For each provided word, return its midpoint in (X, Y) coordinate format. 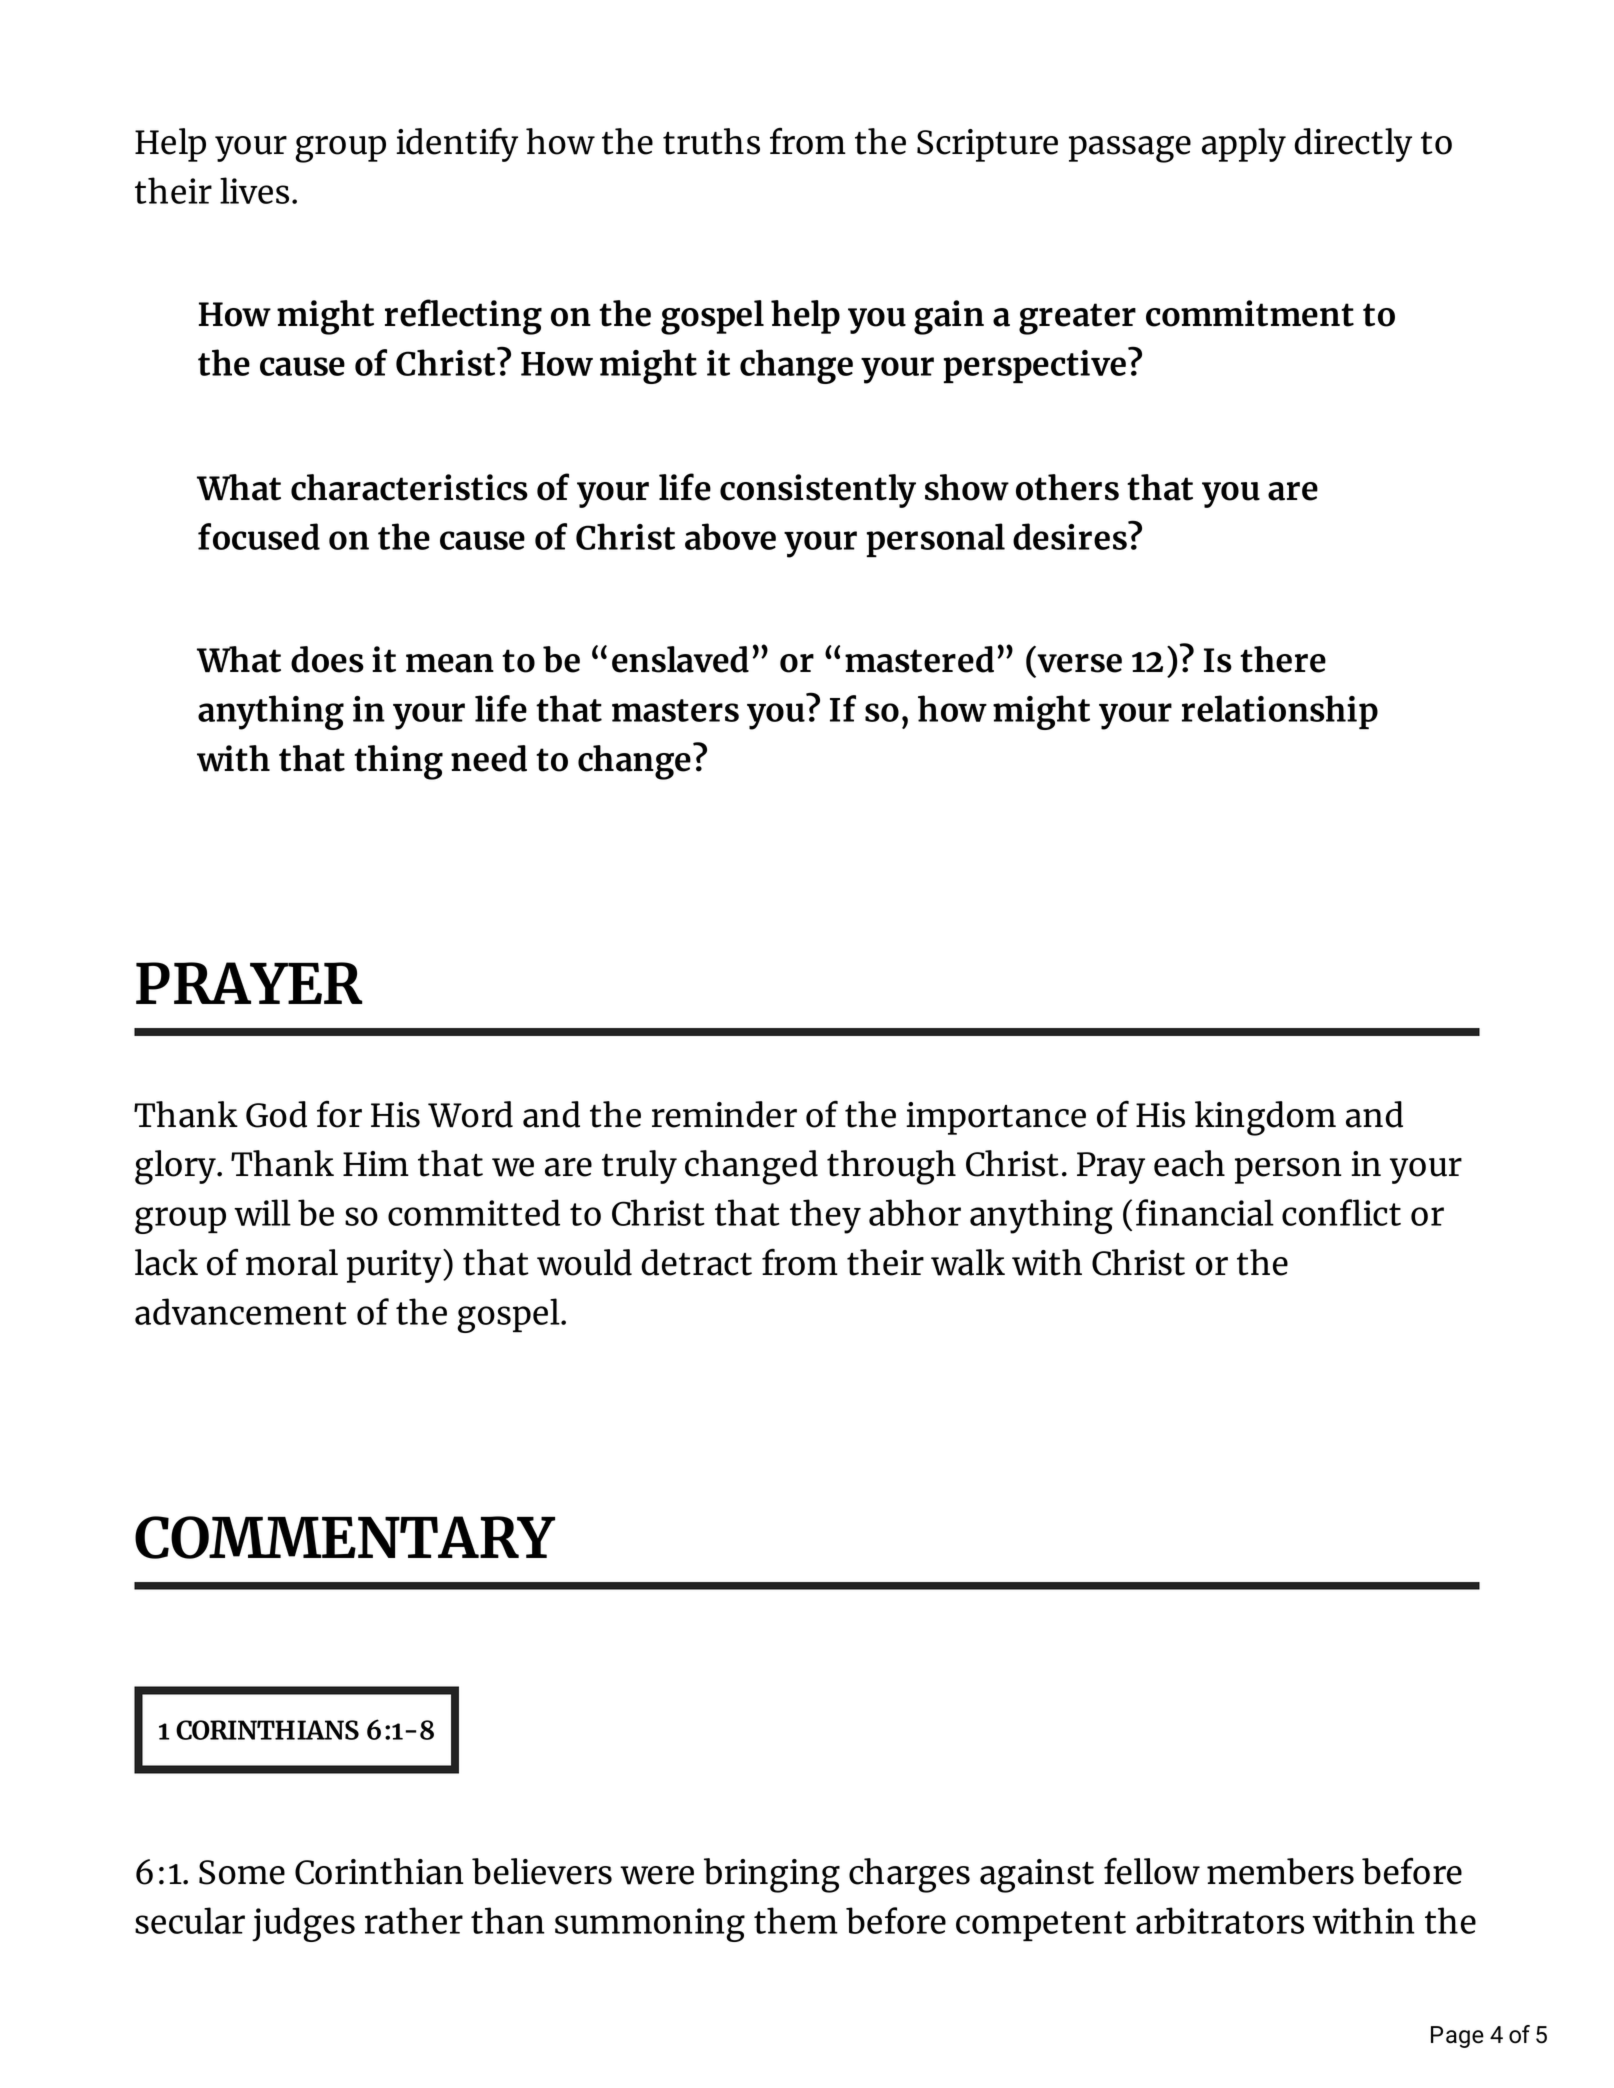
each (1189, 1163)
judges (303, 1924)
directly (1353, 145)
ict (1382, 1213)
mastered (919, 659)
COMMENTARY (345, 1537)
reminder (724, 1114)
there (1283, 659)
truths (711, 141)
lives (254, 190)
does (327, 659)
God (276, 1114)
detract (696, 1262)
